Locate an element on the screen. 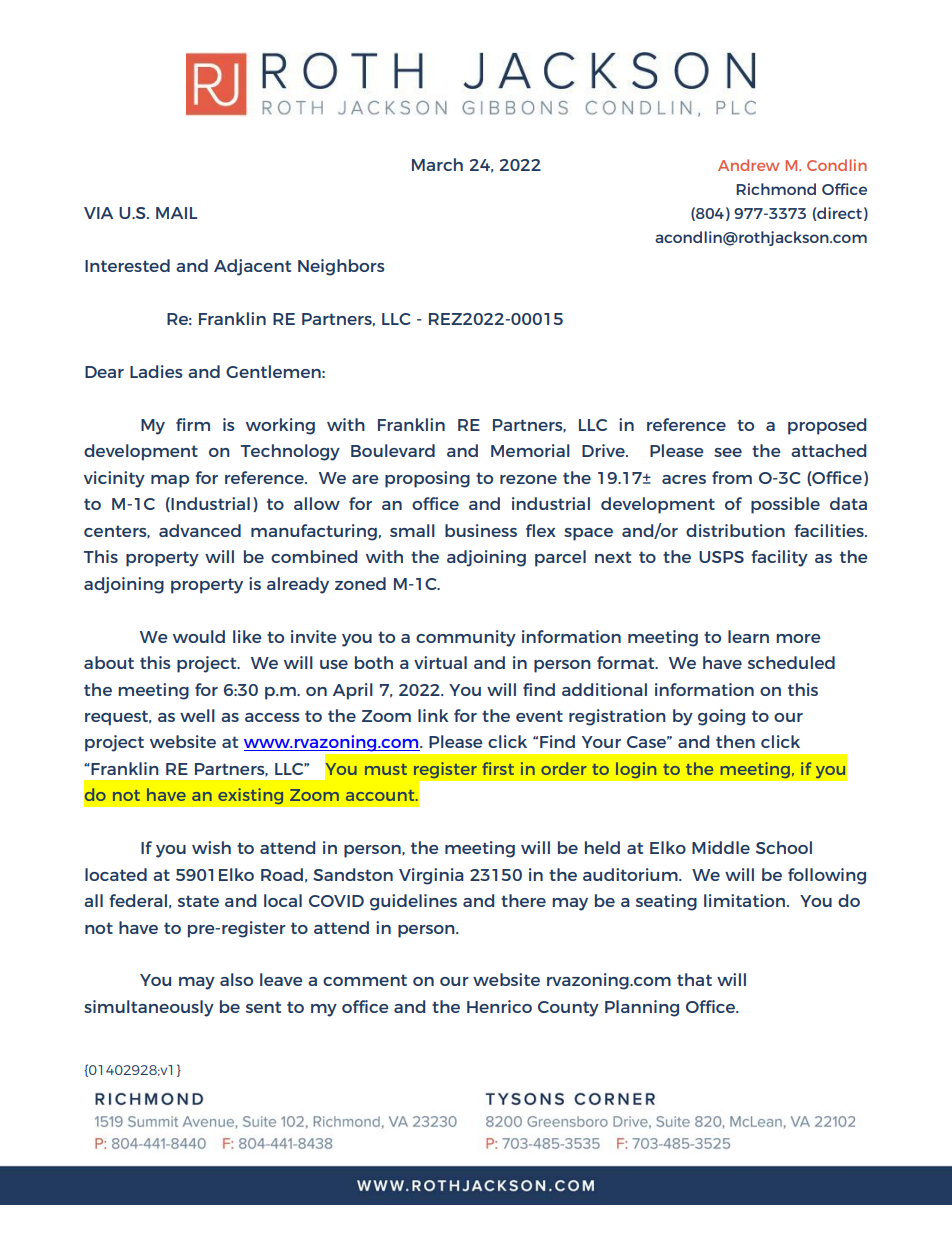  MAIL is located at coordinates (176, 213).
